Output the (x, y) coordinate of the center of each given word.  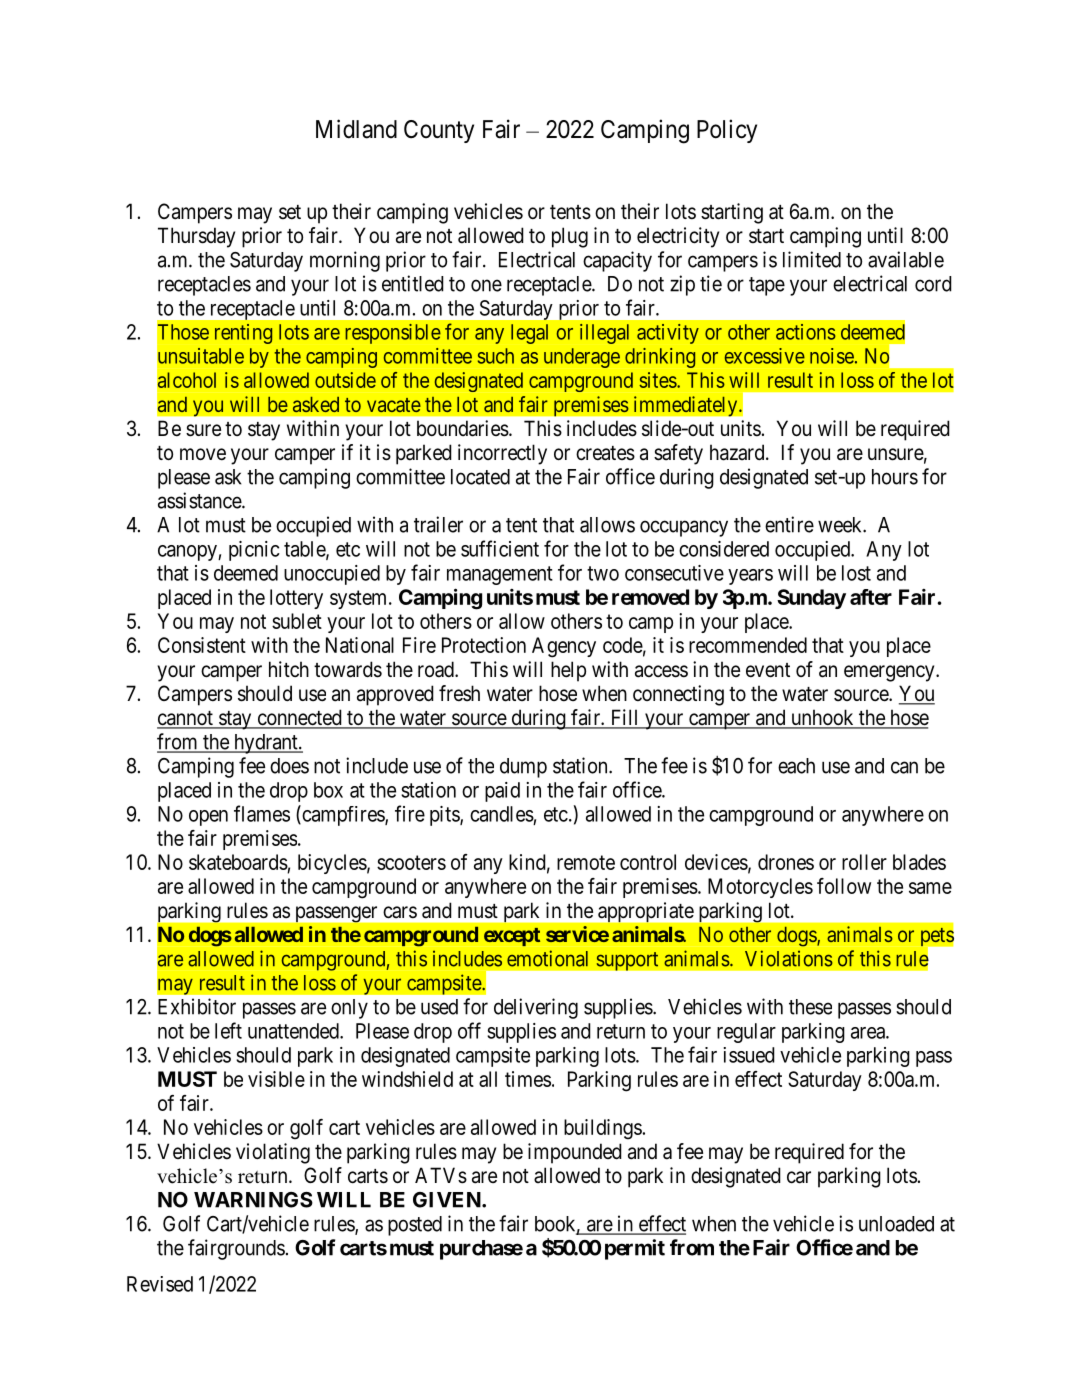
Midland (356, 129)
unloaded (896, 1224)
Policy (727, 131)
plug (570, 237)
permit (635, 1249)
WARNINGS (253, 1200)
